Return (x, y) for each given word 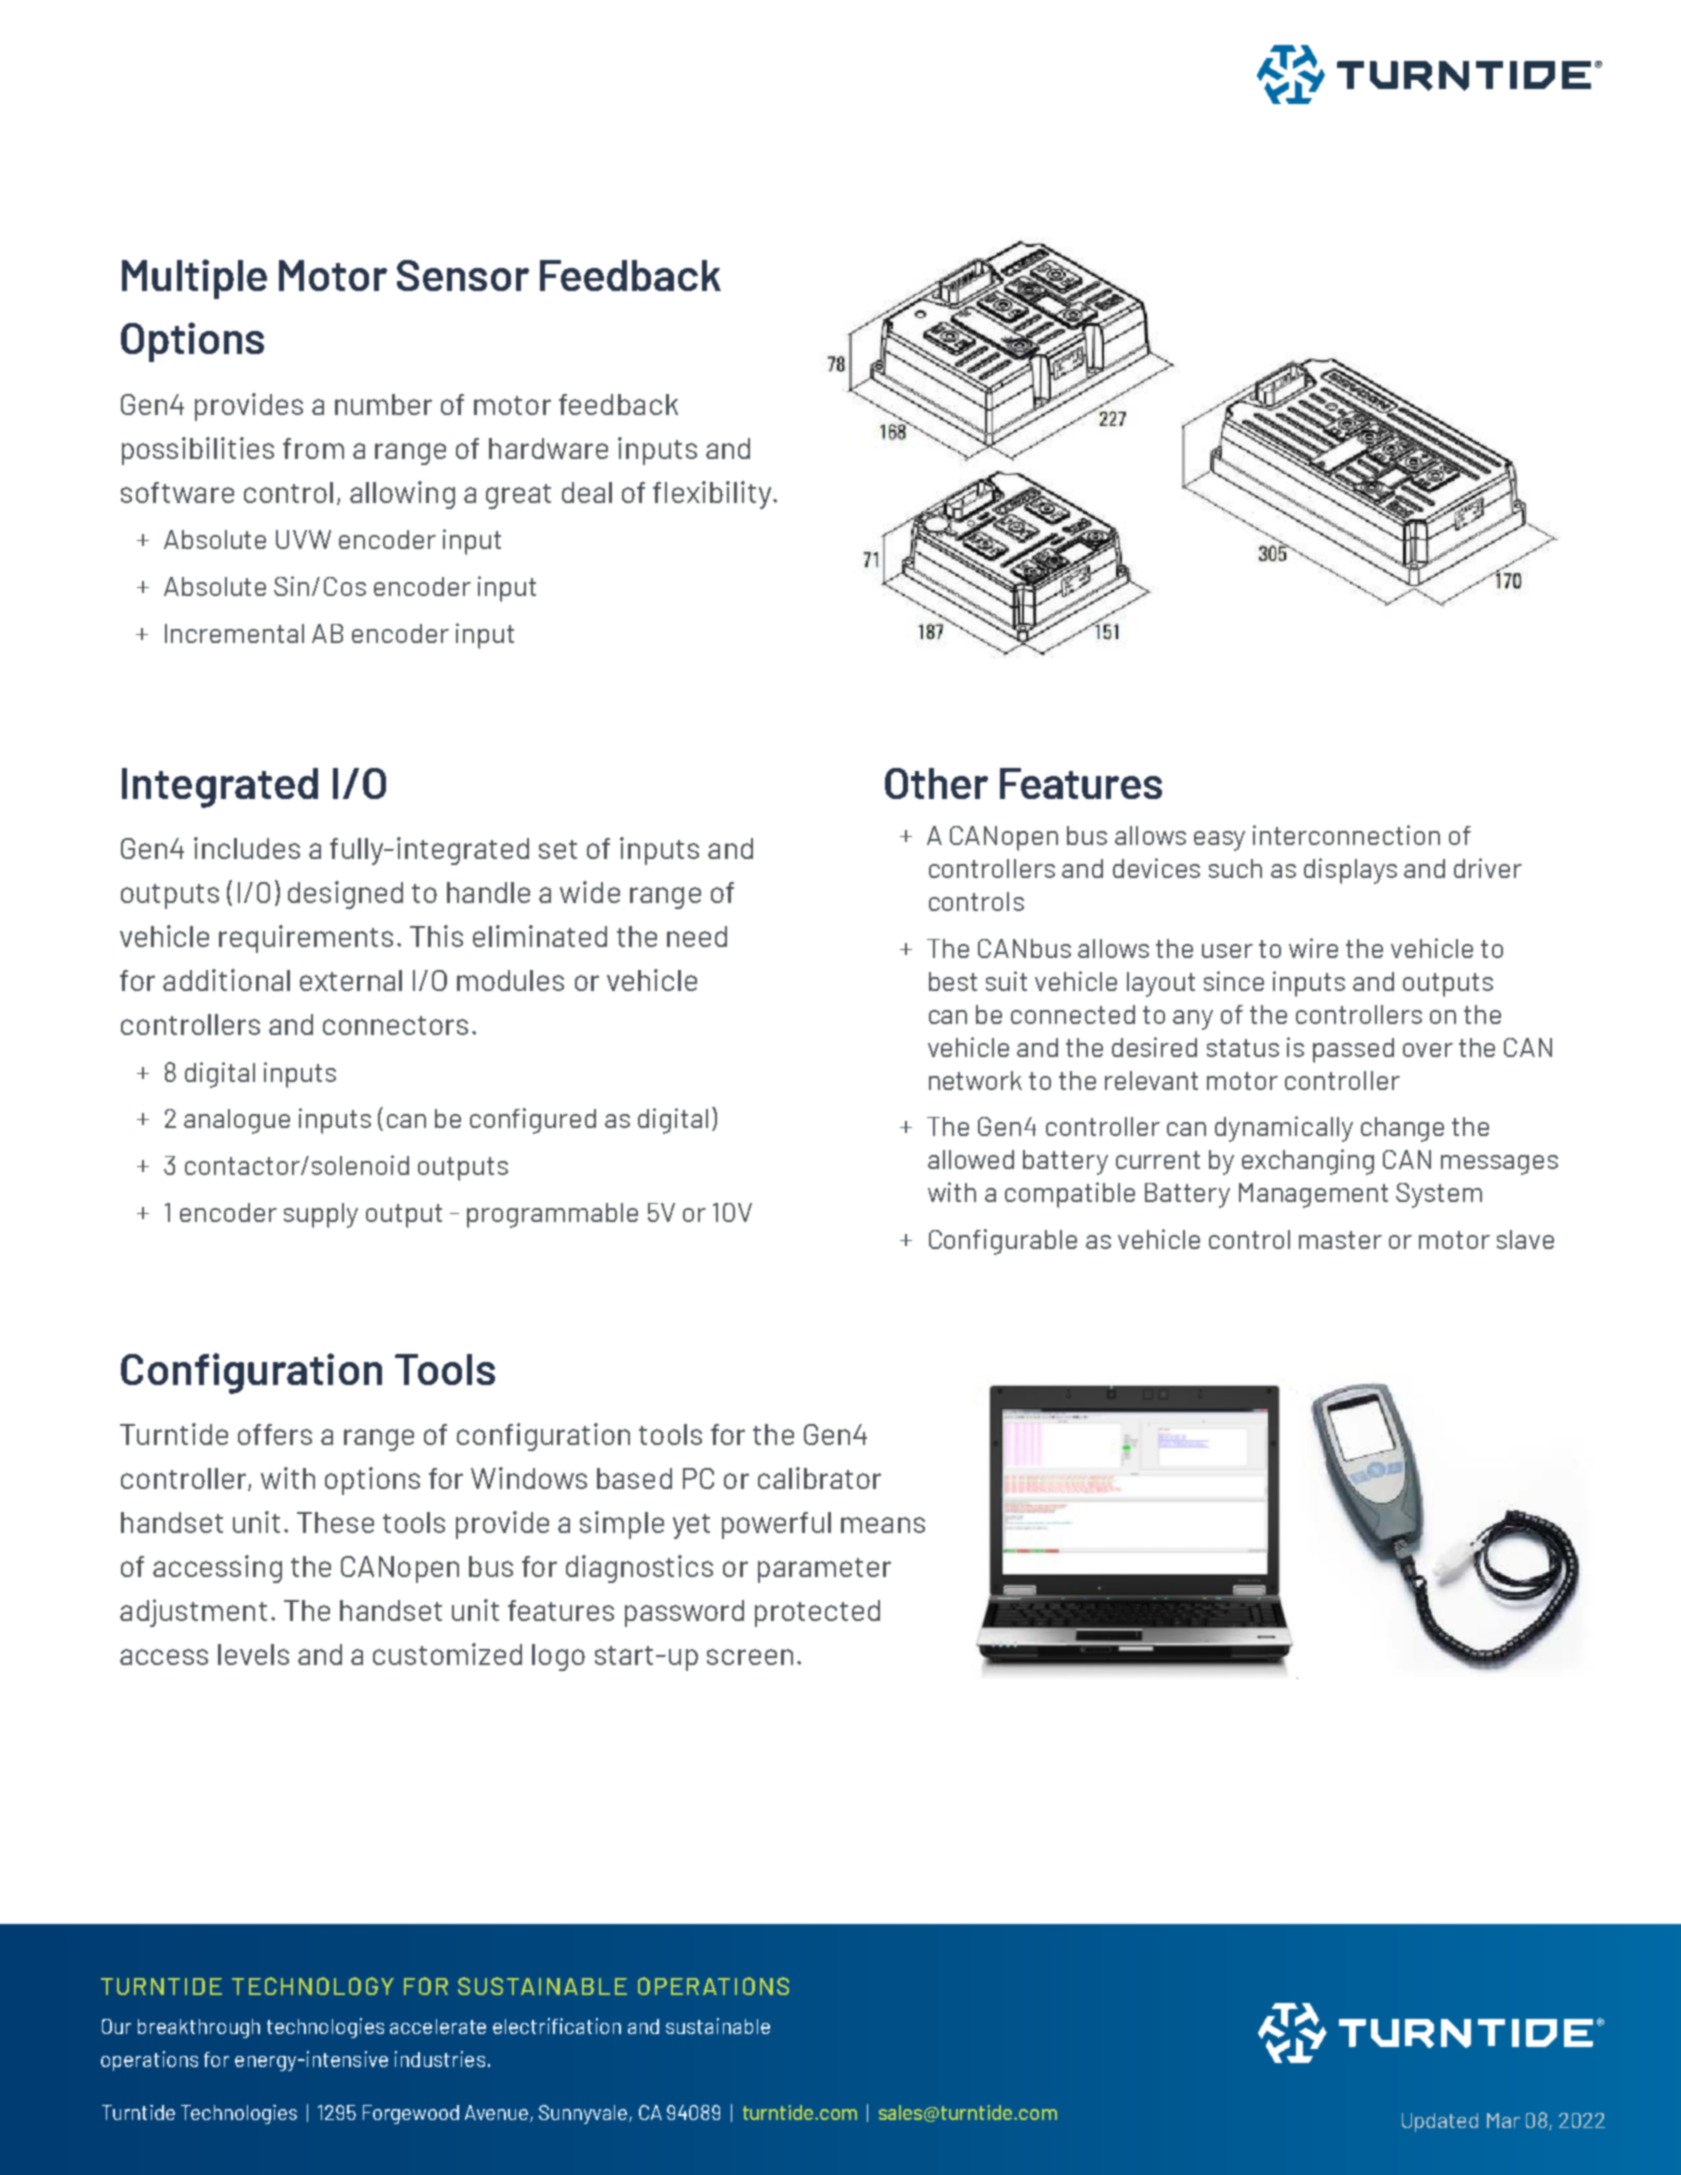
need (697, 936)
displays (1350, 871)
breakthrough (199, 2028)
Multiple (194, 279)
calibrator (819, 1478)
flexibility (714, 495)
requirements (306, 939)
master (1340, 1240)
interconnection (1346, 835)
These (335, 1522)
